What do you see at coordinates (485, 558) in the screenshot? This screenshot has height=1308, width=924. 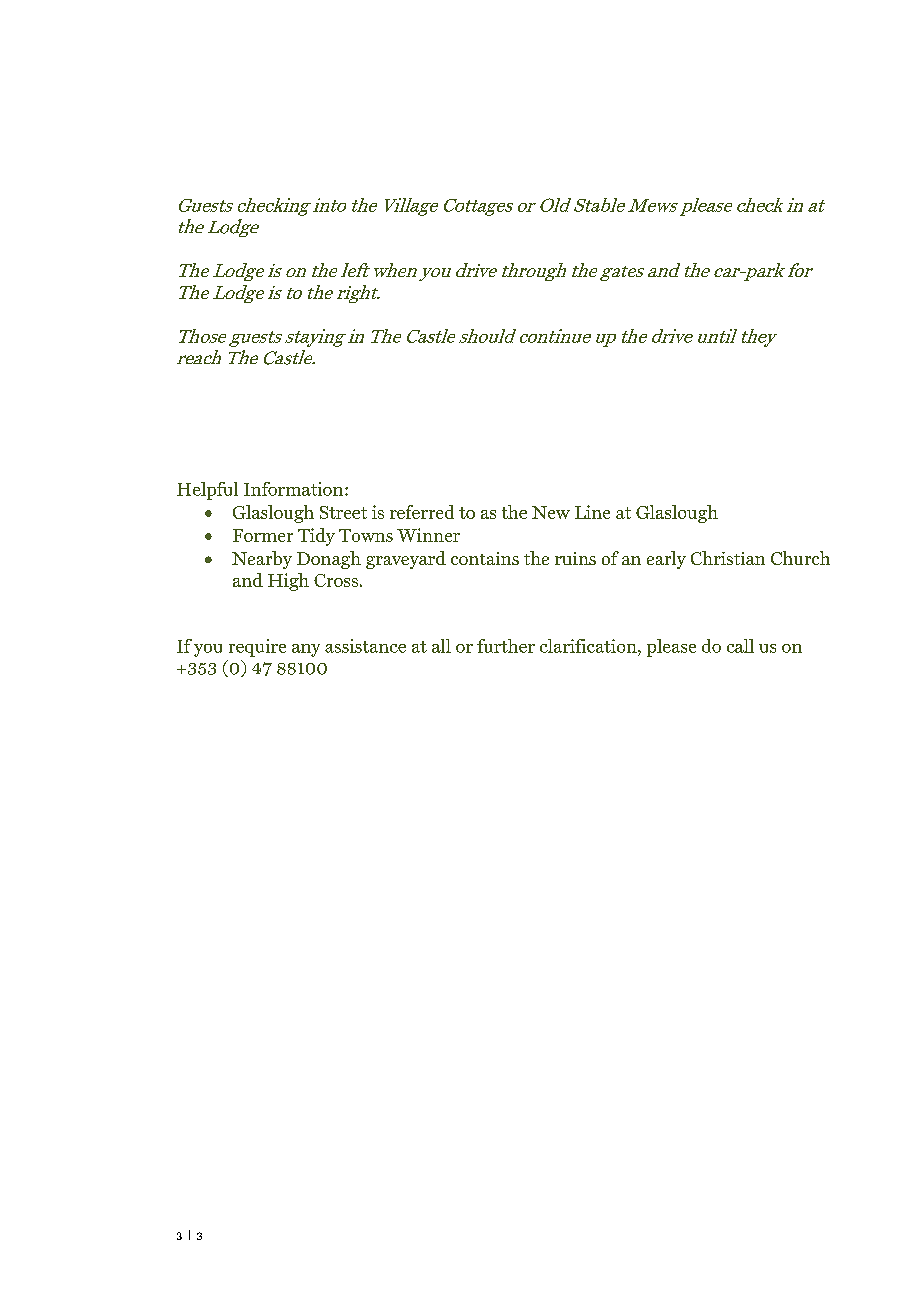 I see `contains` at bounding box center [485, 558].
